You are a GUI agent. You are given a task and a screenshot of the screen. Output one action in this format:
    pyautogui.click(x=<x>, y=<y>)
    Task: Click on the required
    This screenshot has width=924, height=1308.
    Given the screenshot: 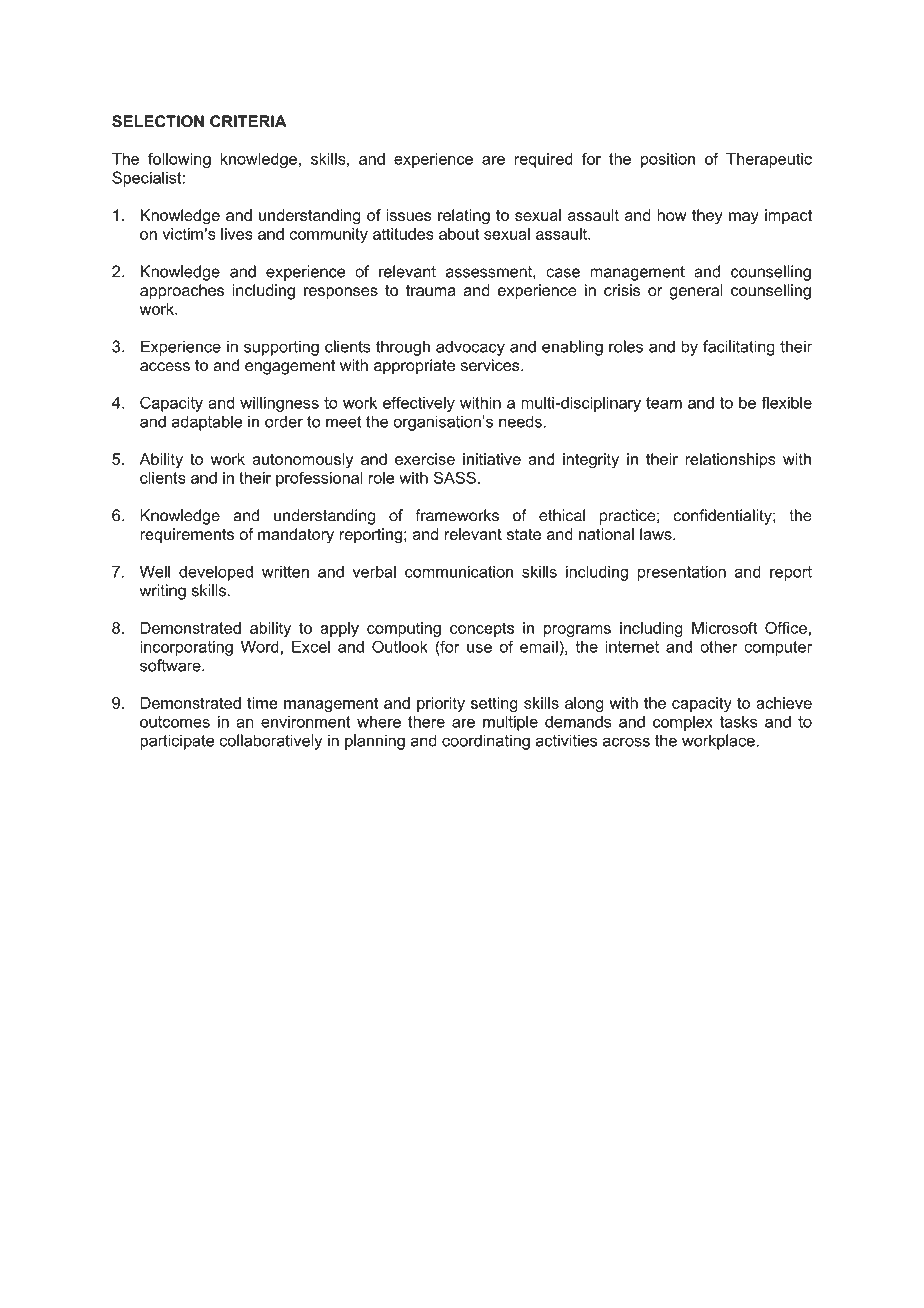 What is the action you would take?
    pyautogui.click(x=543, y=160)
